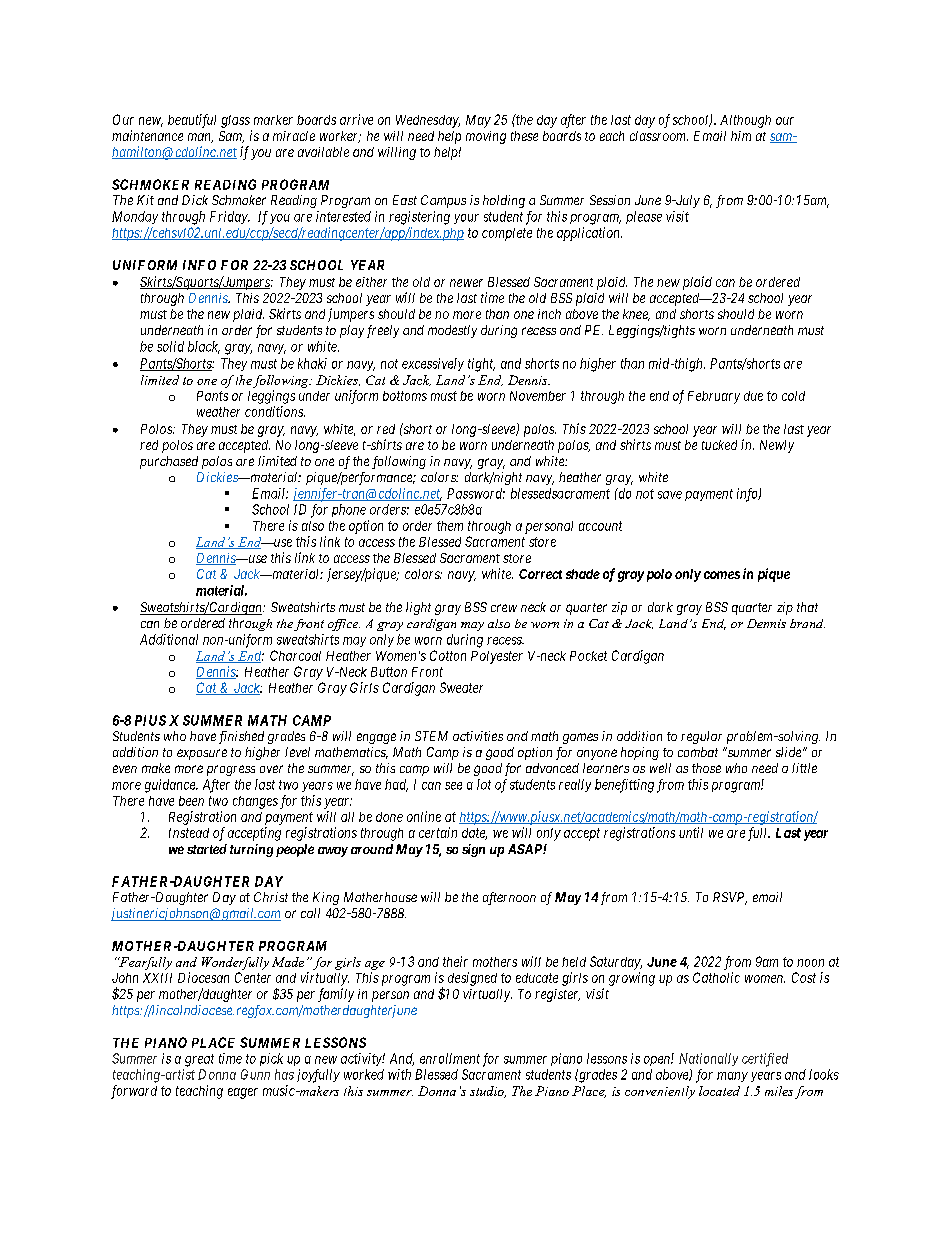 The image size is (952, 1233). I want to click on moving, so click(486, 137).
